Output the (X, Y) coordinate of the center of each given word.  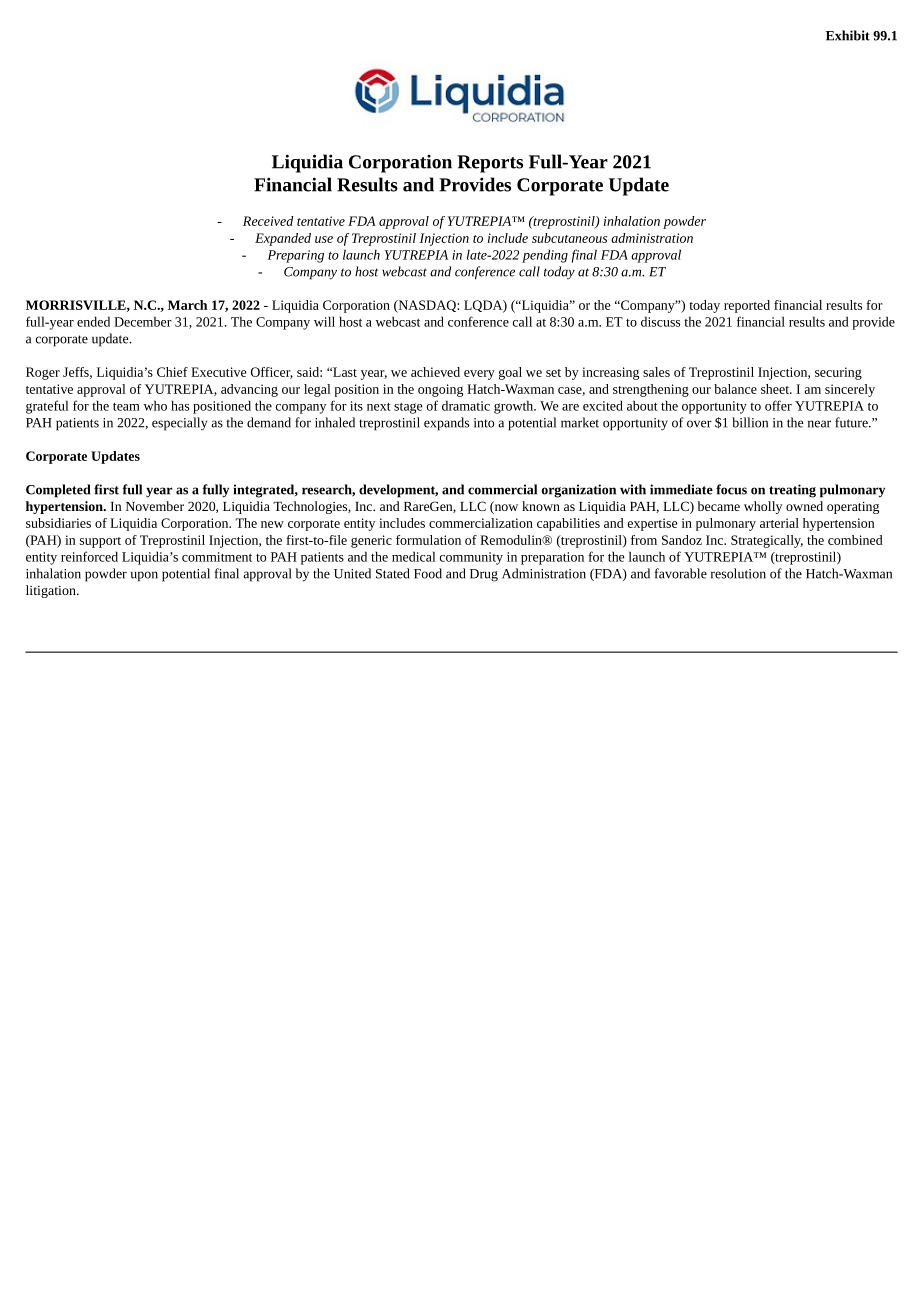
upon (144, 576)
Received (268, 221)
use (324, 239)
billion (750, 422)
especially (179, 424)
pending (545, 256)
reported (747, 306)
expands (446, 424)
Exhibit (848, 35)
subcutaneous (569, 238)
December (143, 321)
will (324, 321)
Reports (490, 164)
